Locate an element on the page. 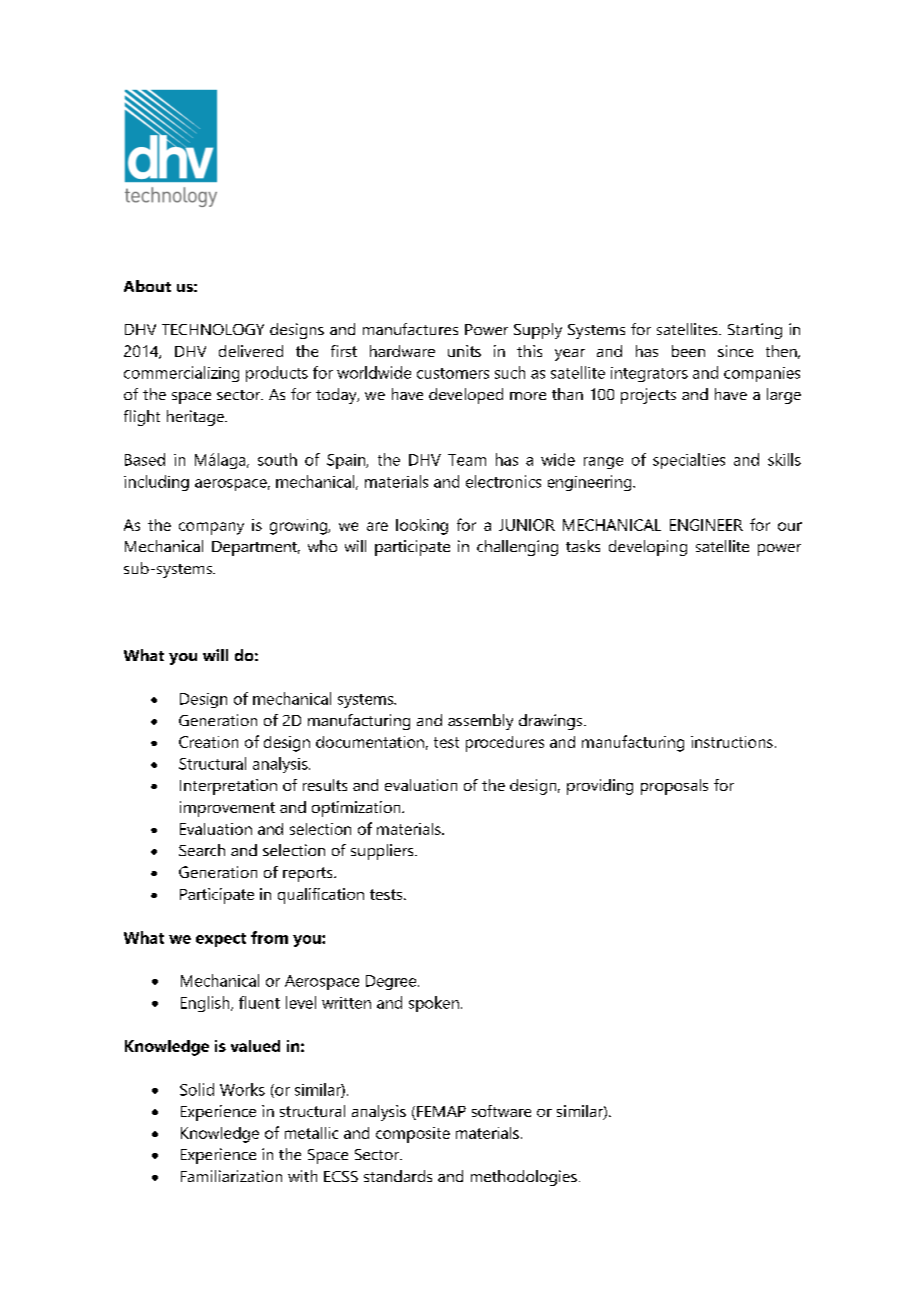  Starting is located at coordinates (755, 331).
